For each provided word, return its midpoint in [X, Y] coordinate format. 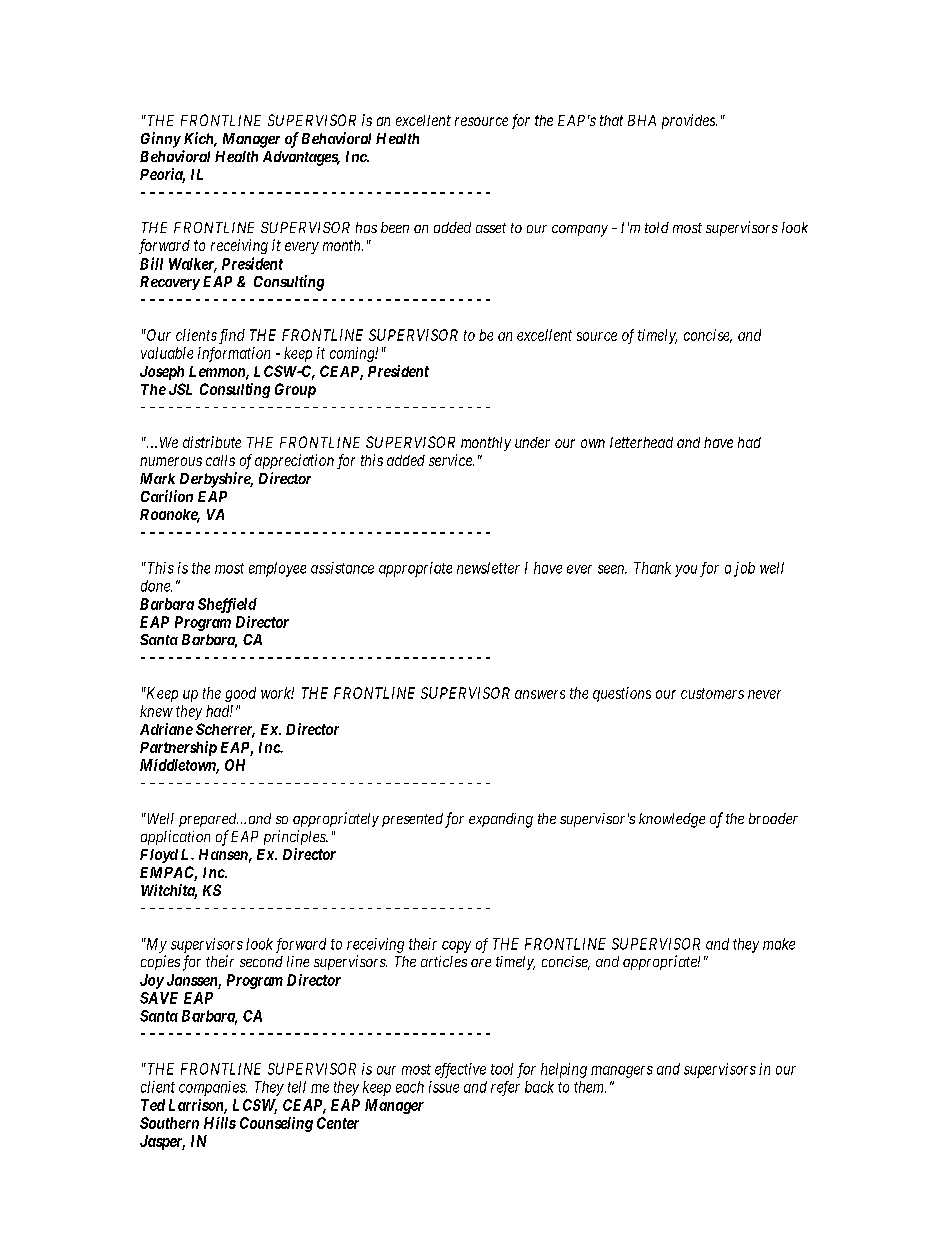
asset [491, 228]
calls [220, 460]
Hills [220, 1123]
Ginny [161, 140]
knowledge [672, 820]
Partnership [178, 748]
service [451, 460]
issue [444, 1087]
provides [689, 121]
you [686, 571]
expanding [501, 820]
